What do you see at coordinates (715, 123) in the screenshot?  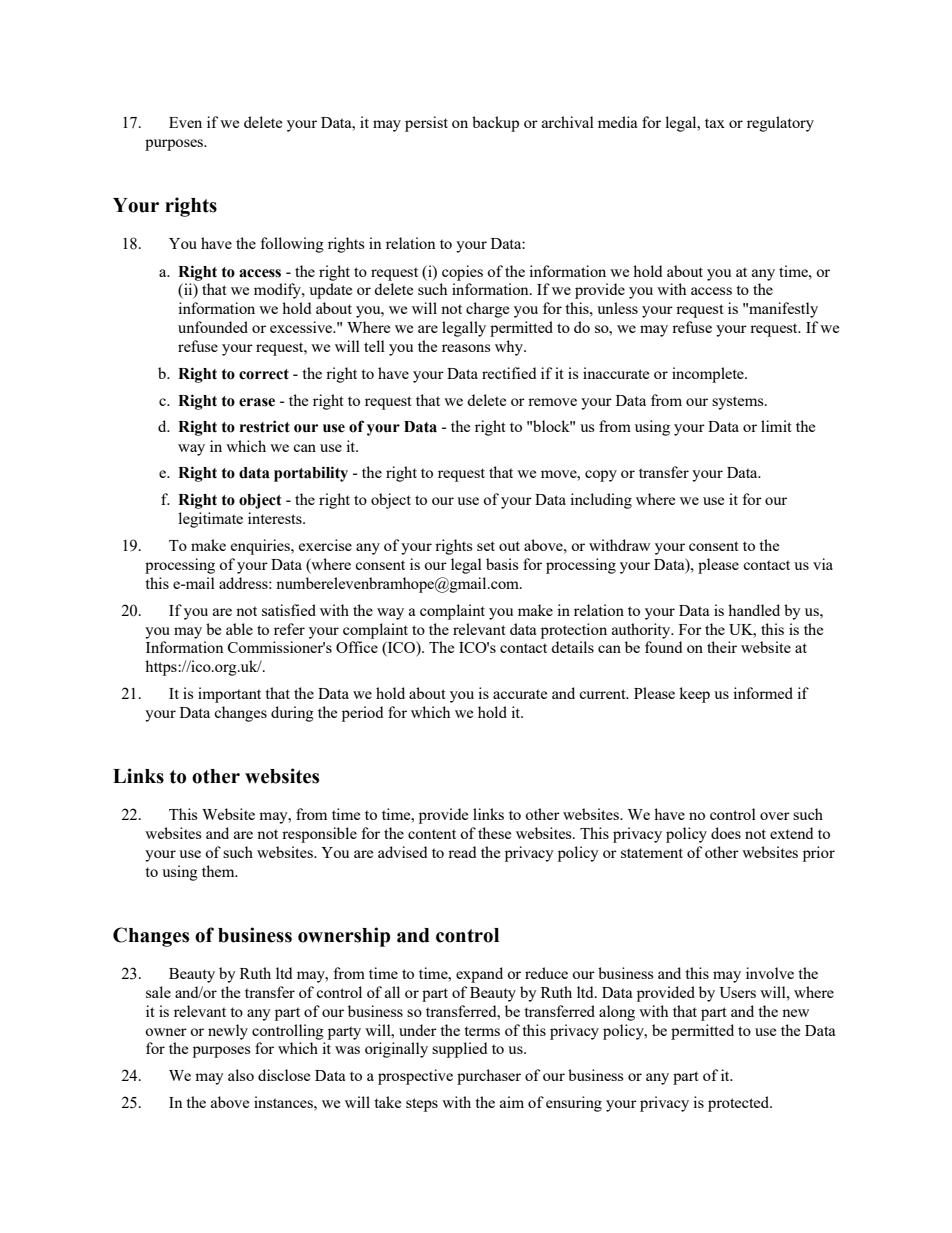 I see `tax` at bounding box center [715, 123].
